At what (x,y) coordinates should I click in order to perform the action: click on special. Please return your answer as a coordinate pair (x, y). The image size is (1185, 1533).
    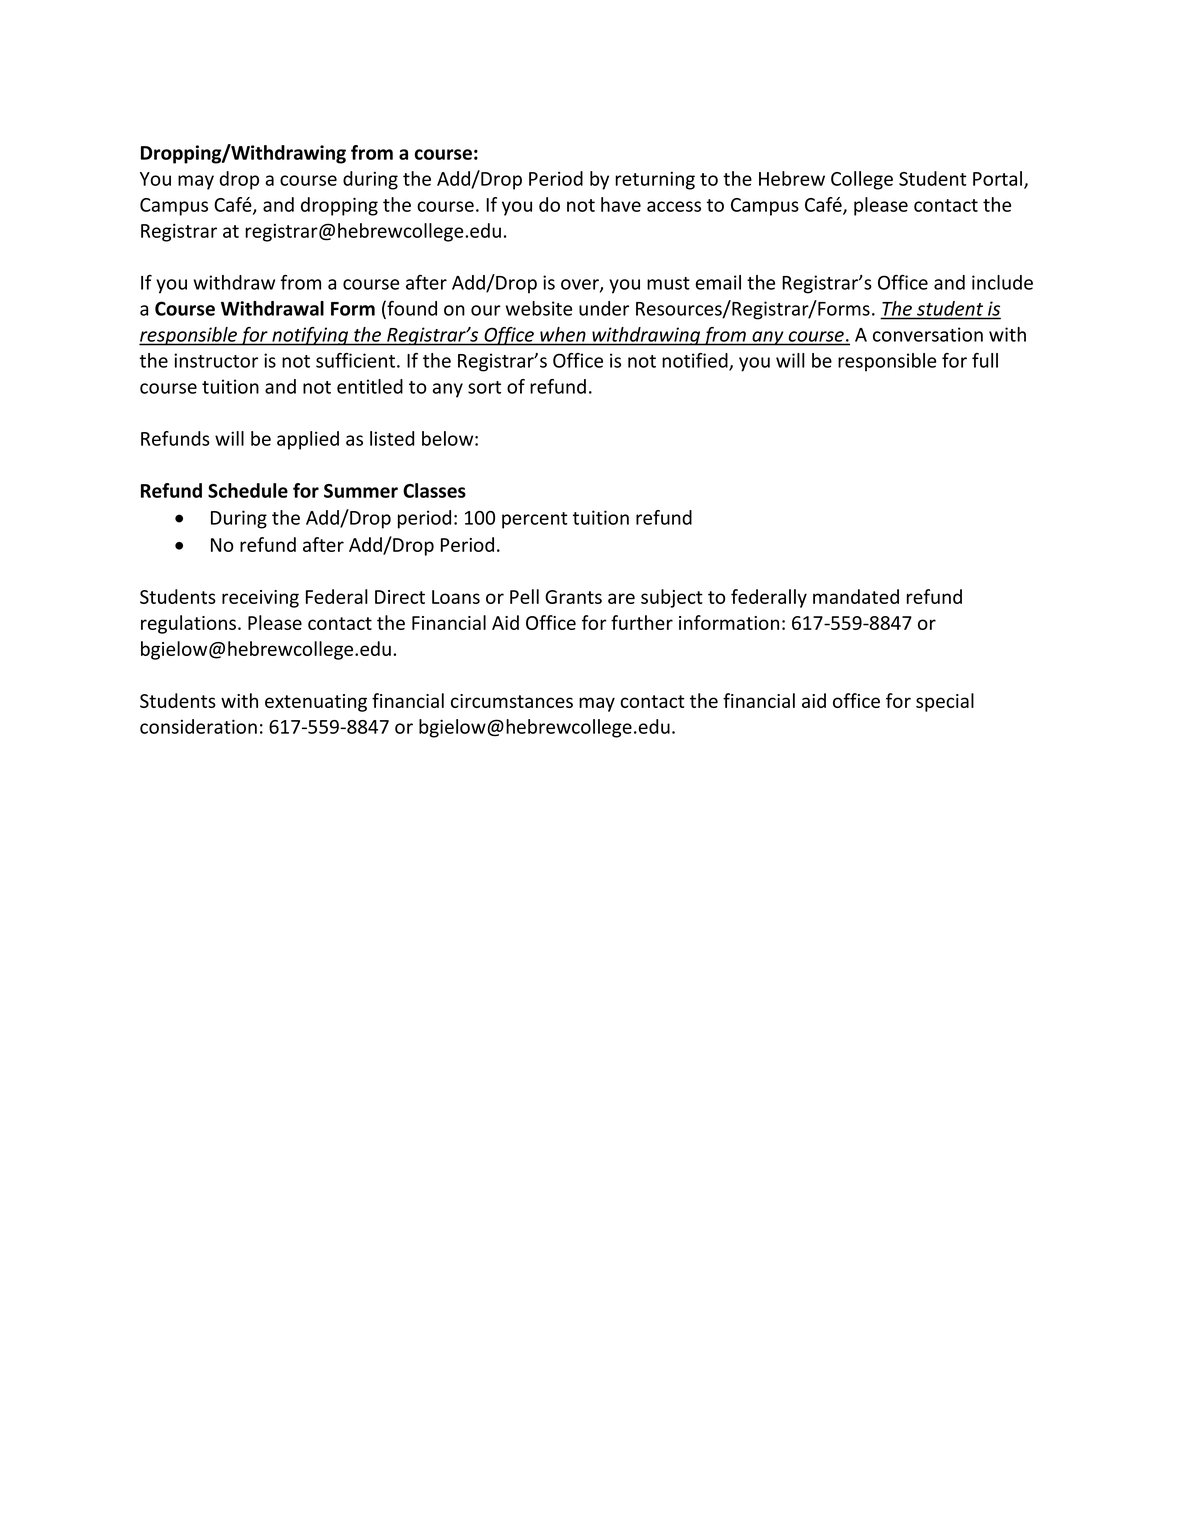
    Looking at the image, I should click on (945, 702).
